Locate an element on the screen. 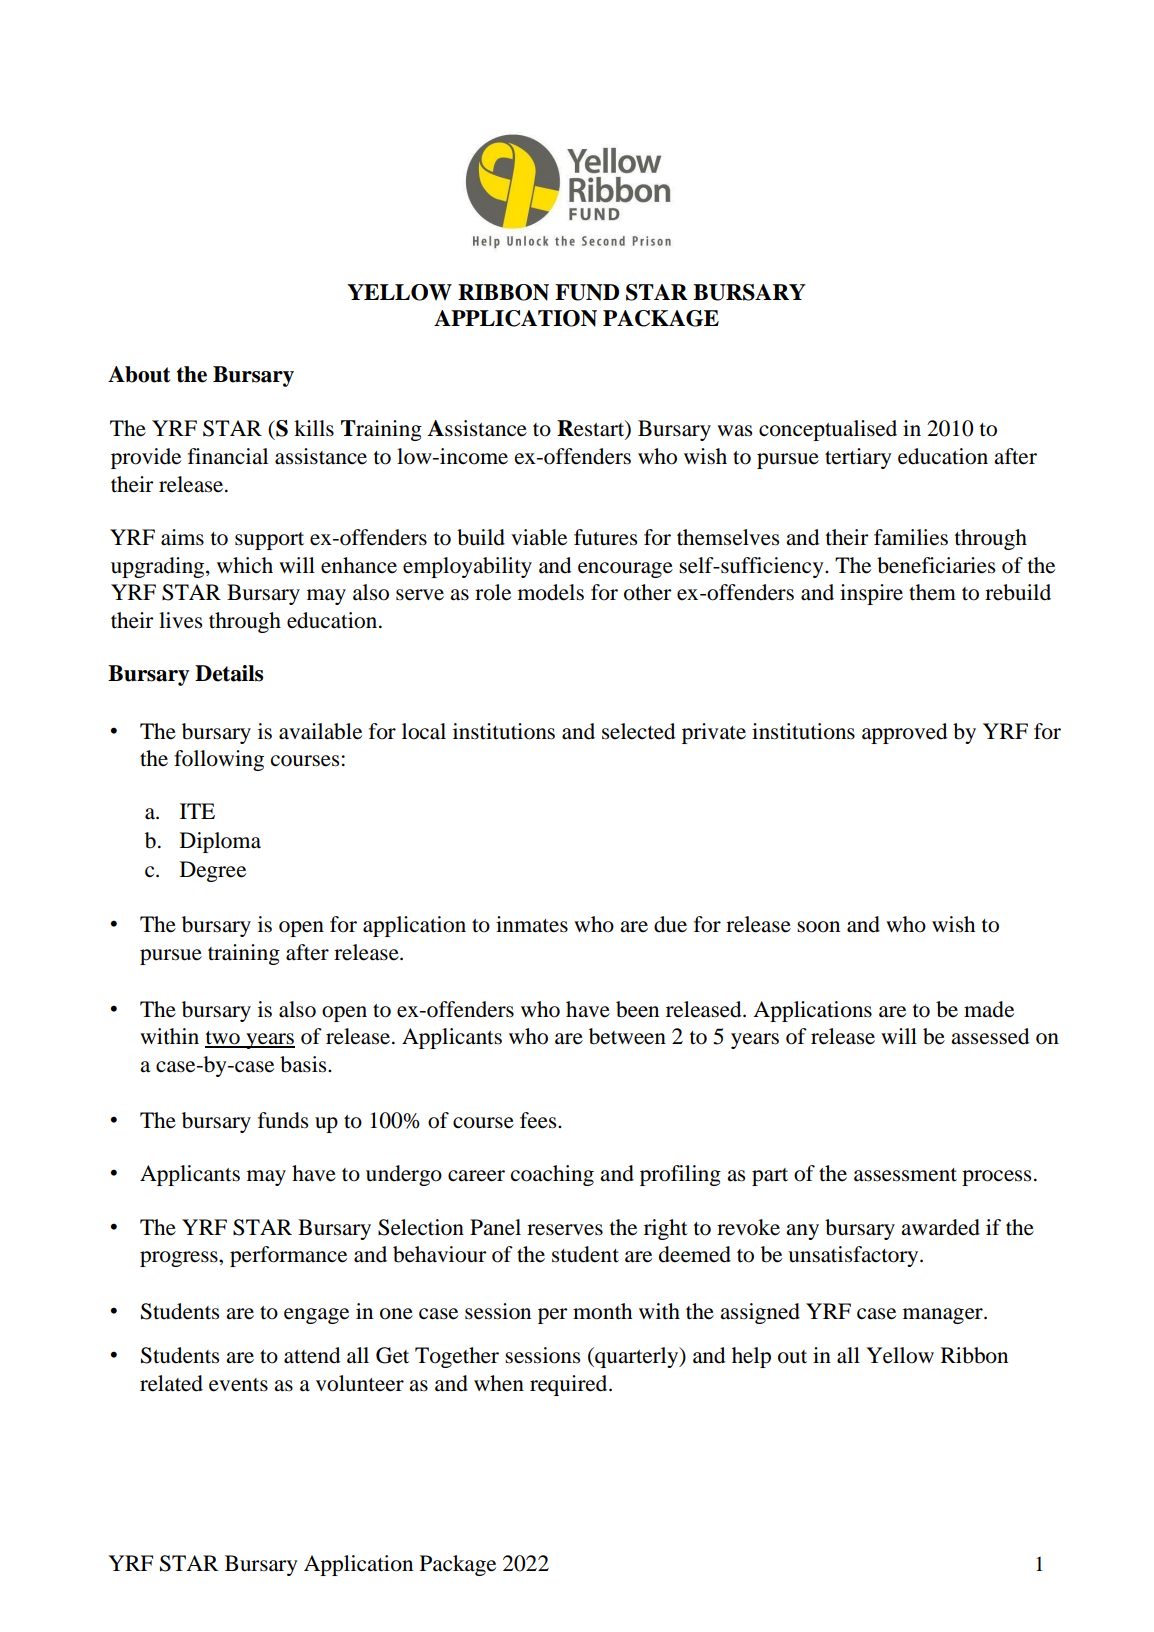  selected is located at coordinates (638, 731).
